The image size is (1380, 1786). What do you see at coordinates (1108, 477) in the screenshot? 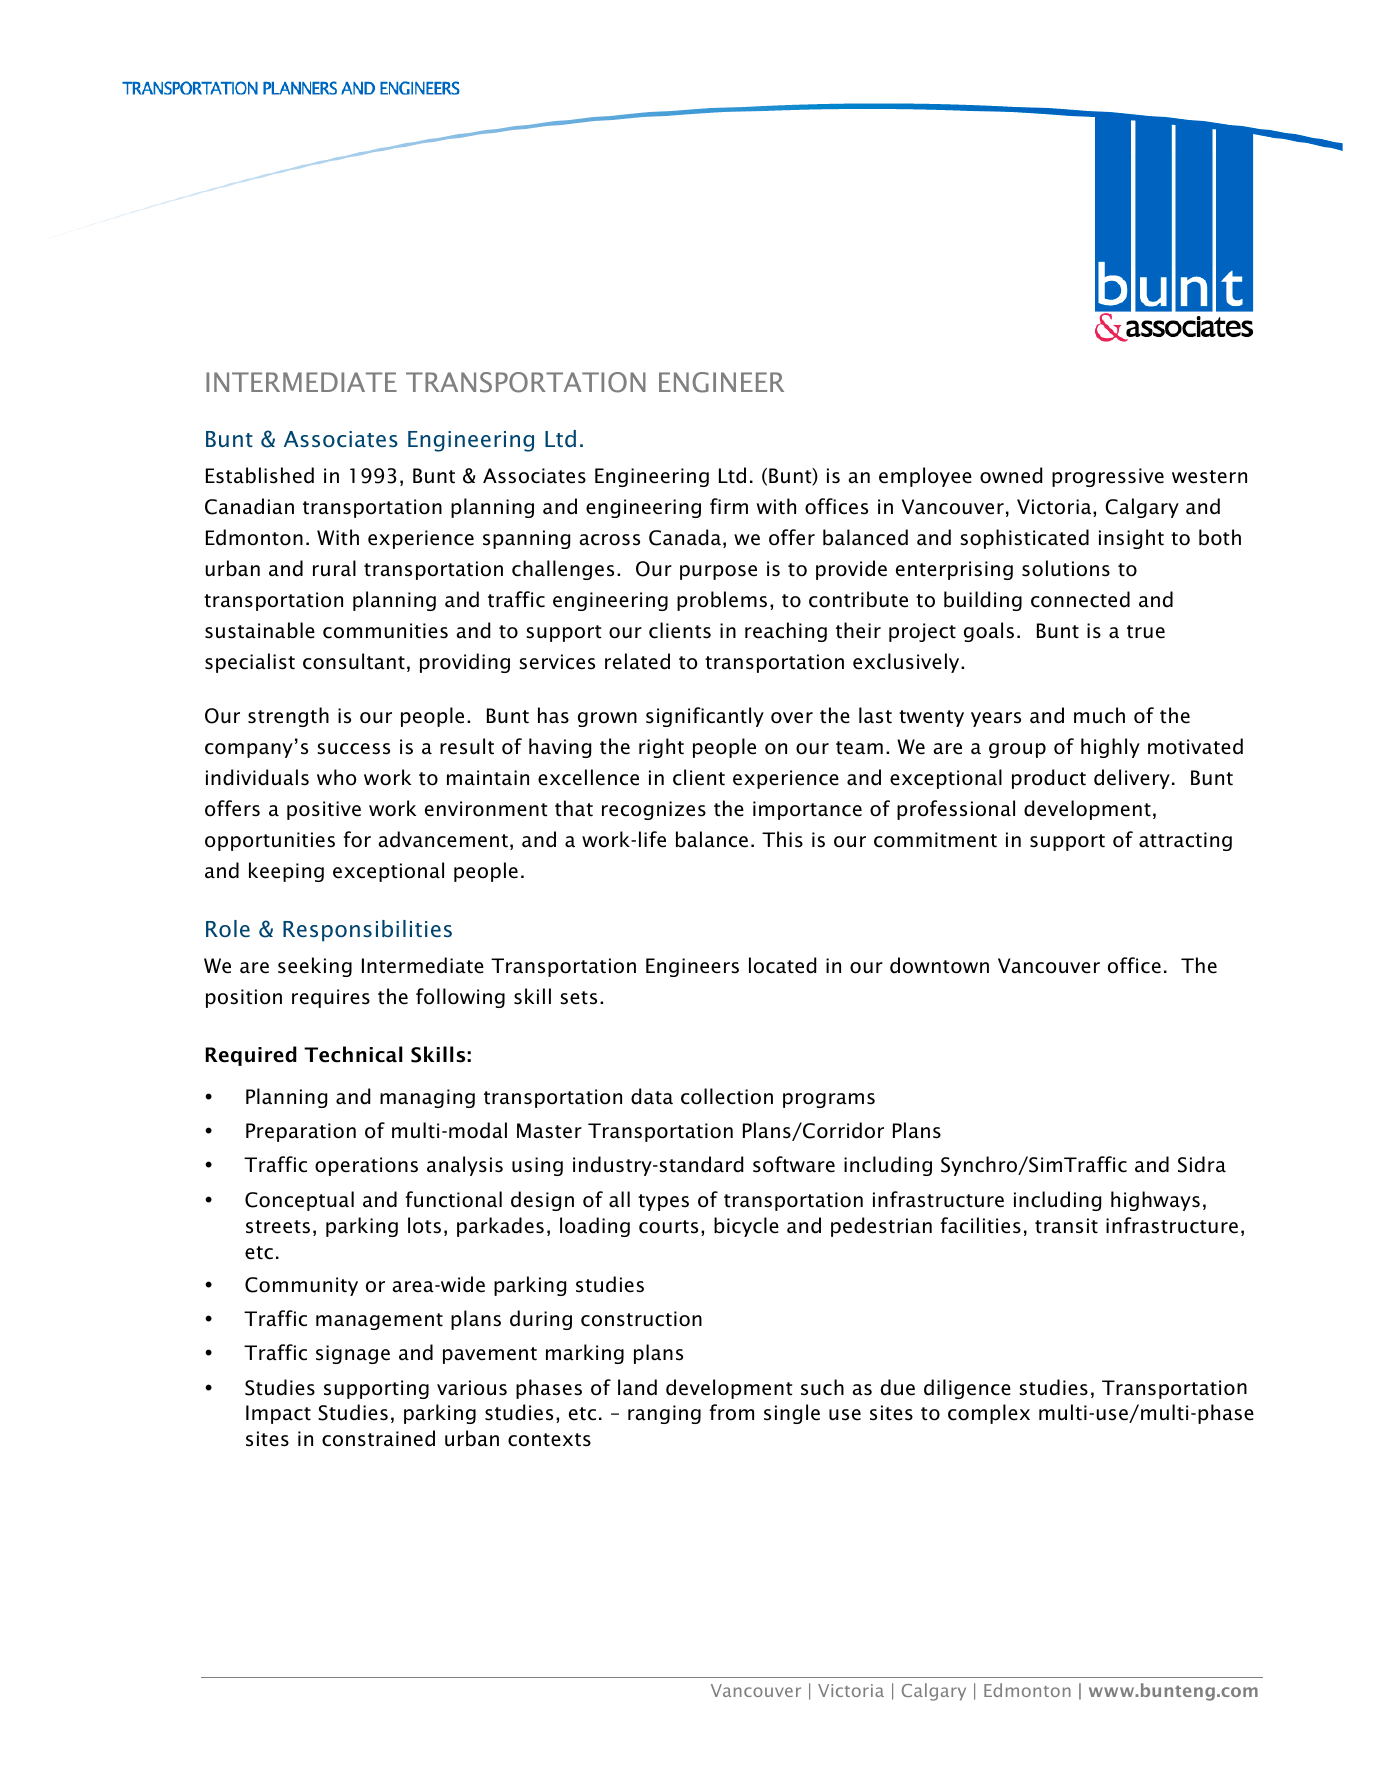
I see `progressive` at bounding box center [1108, 477].
